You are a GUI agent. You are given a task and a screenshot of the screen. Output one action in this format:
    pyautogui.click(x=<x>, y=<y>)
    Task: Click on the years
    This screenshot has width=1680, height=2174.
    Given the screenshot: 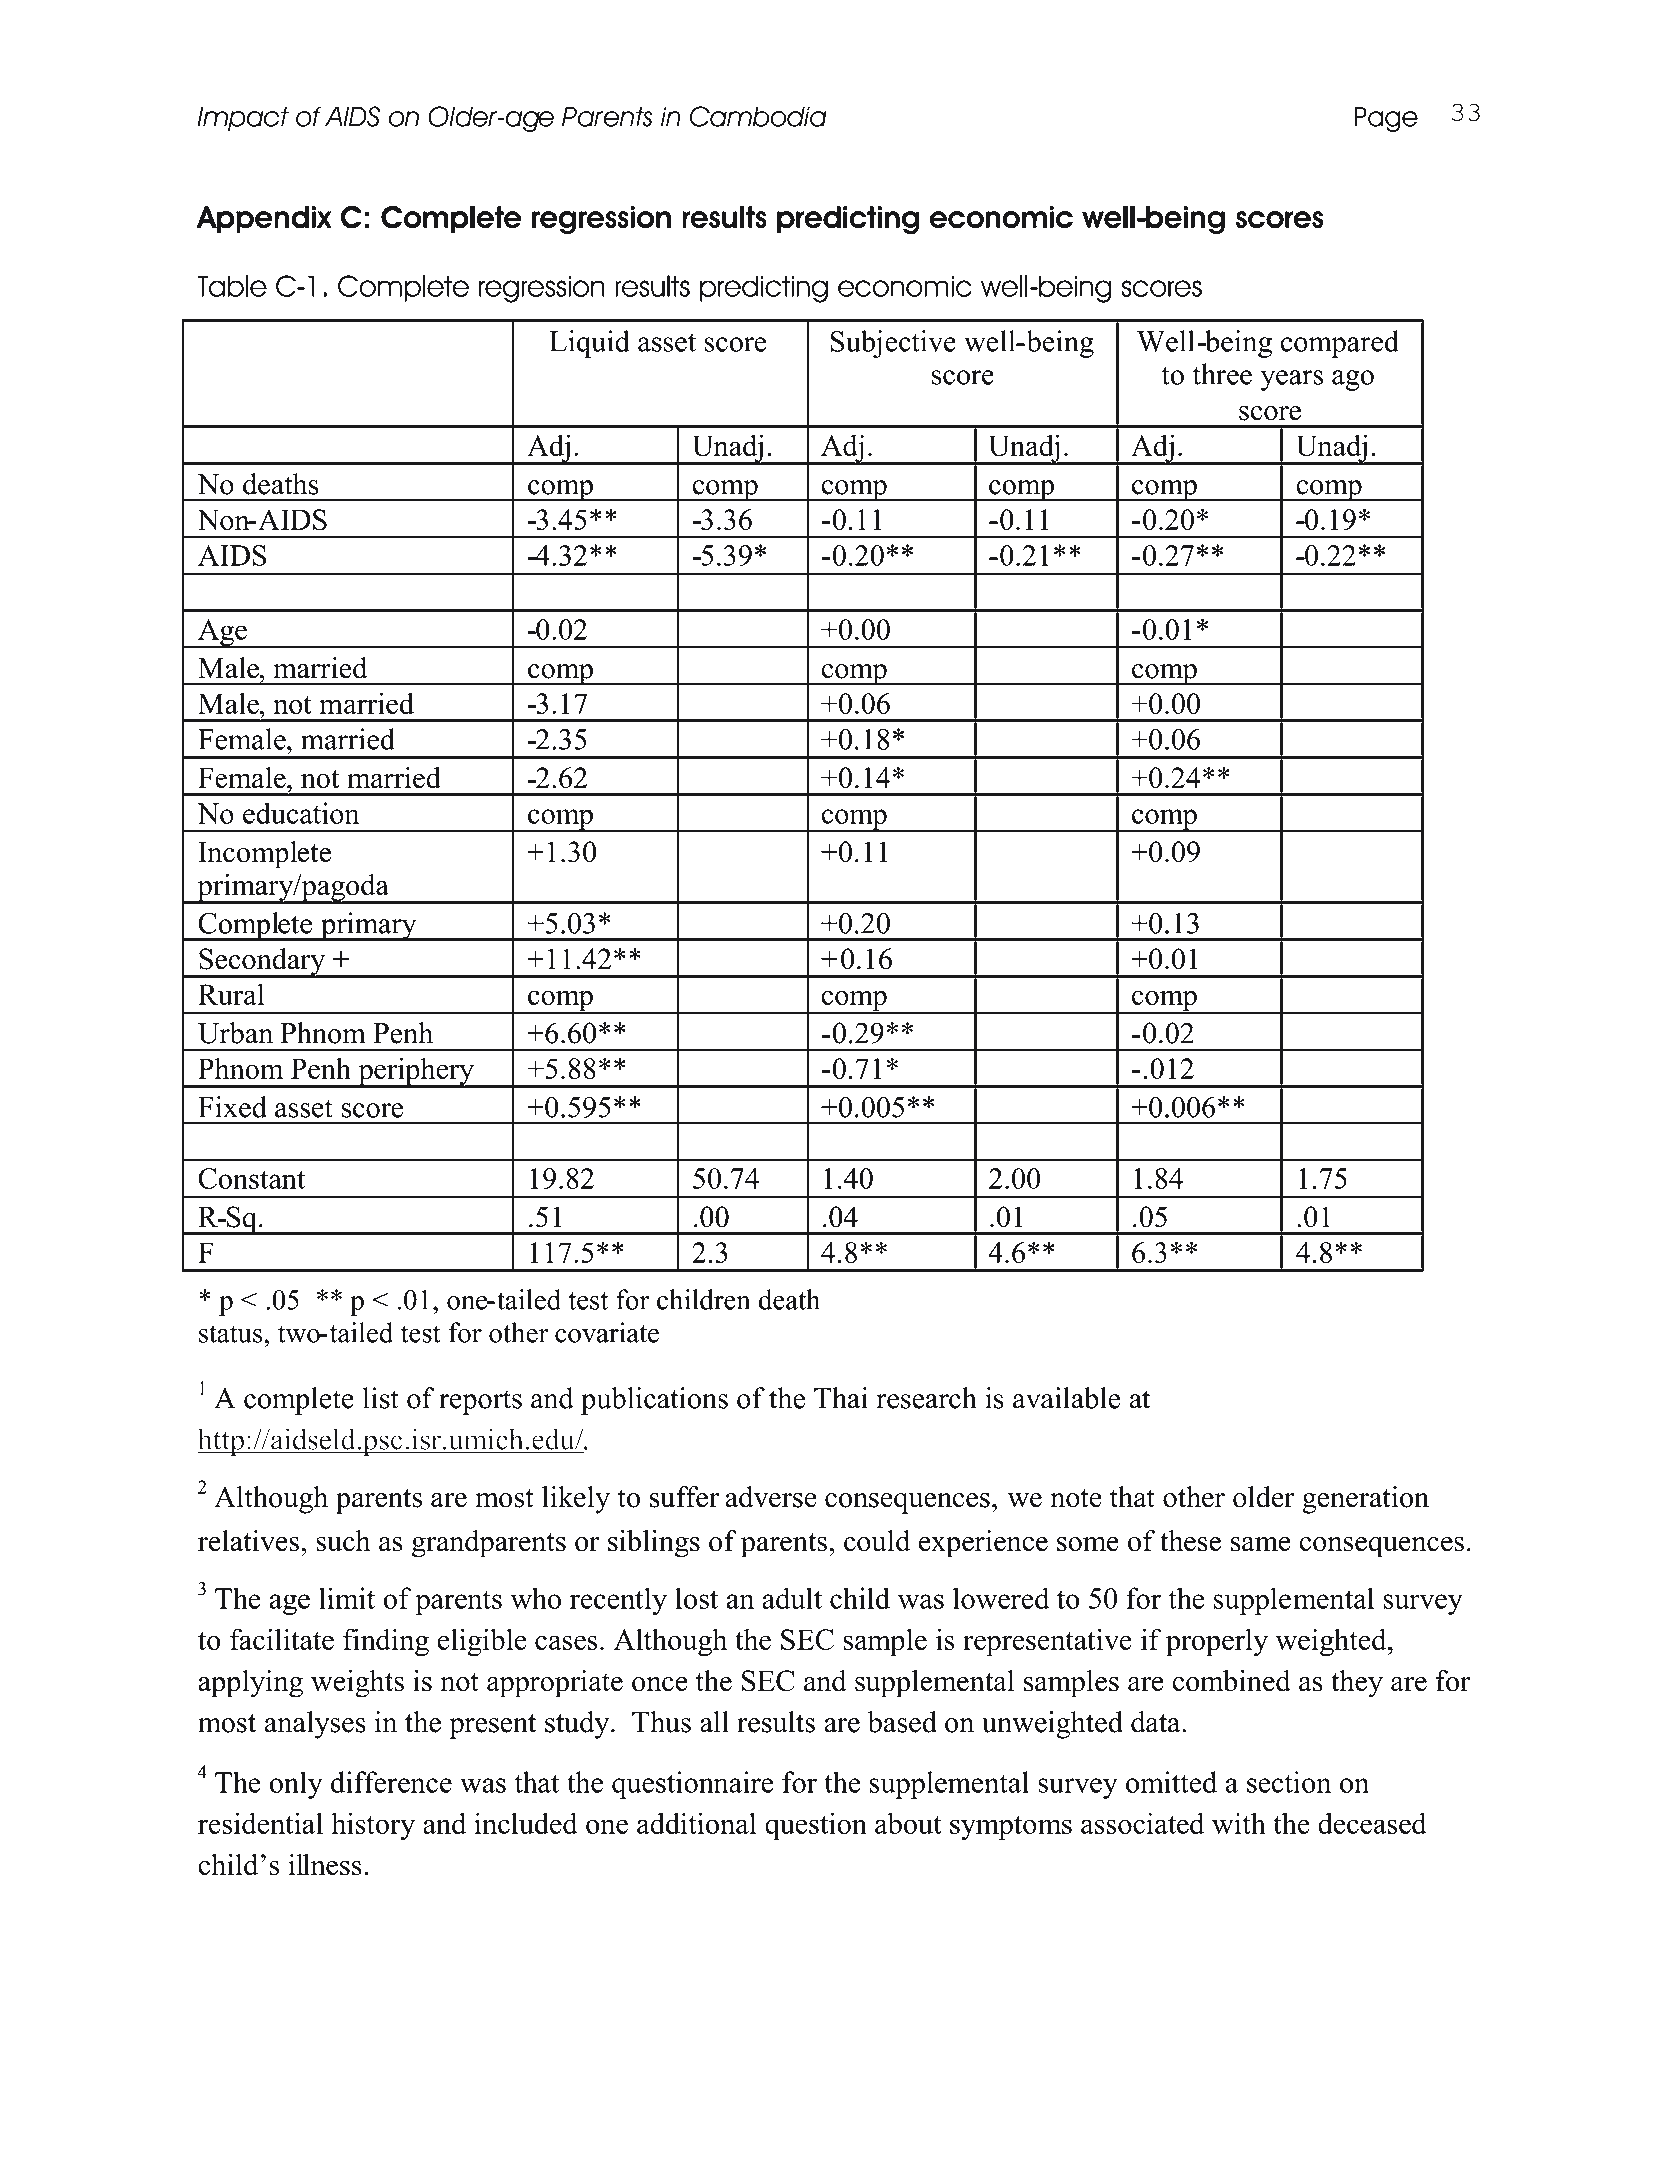 What is the action you would take?
    pyautogui.click(x=1291, y=380)
